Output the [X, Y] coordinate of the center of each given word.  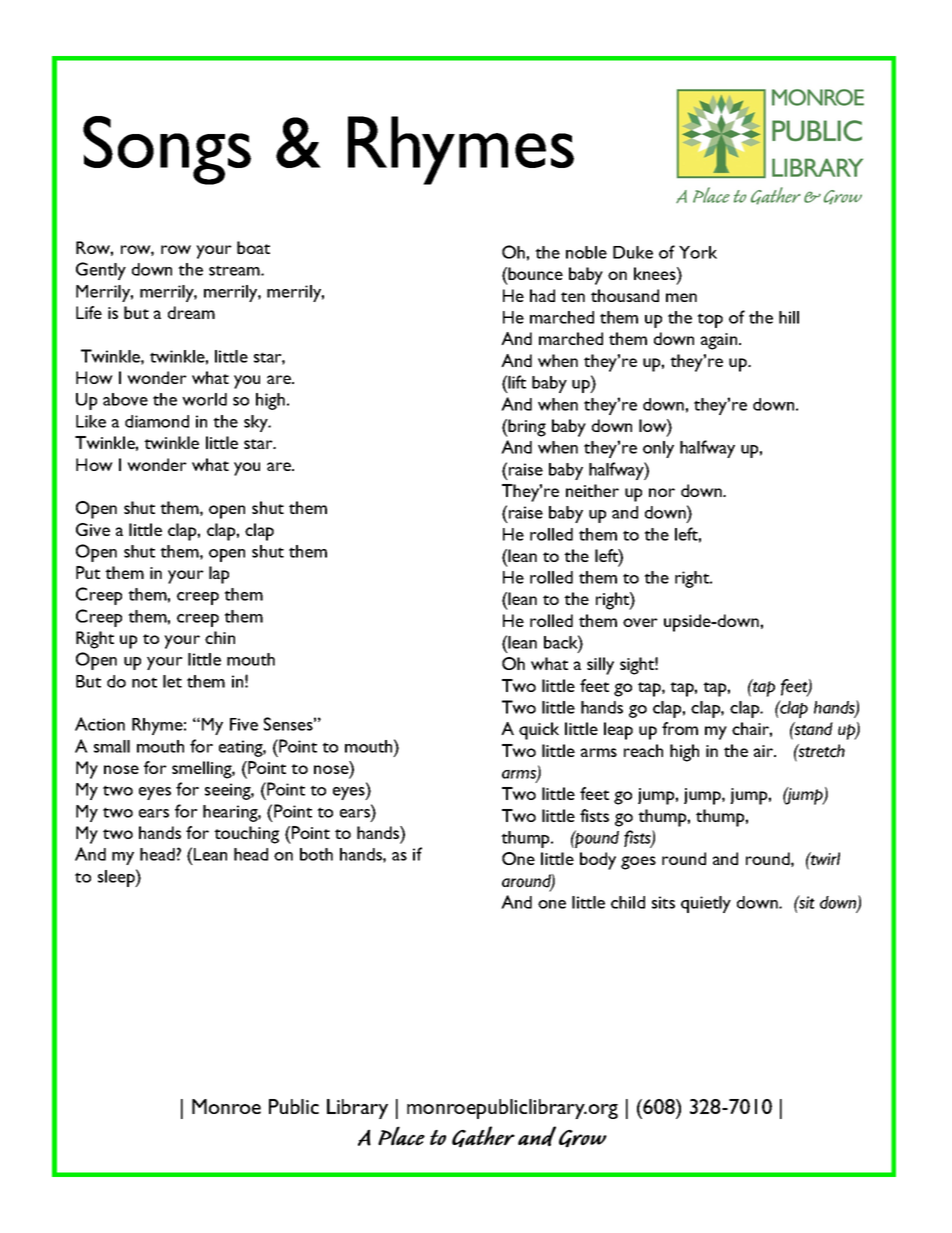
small [112, 746]
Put [88, 572]
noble [586, 252]
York [698, 252]
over [640, 622]
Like [91, 421]
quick [539, 731]
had [542, 295]
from [680, 728]
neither [592, 490]
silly [600, 666]
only [658, 449]
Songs [167, 150]
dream [191, 312]
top [710, 320]
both [316, 854]
